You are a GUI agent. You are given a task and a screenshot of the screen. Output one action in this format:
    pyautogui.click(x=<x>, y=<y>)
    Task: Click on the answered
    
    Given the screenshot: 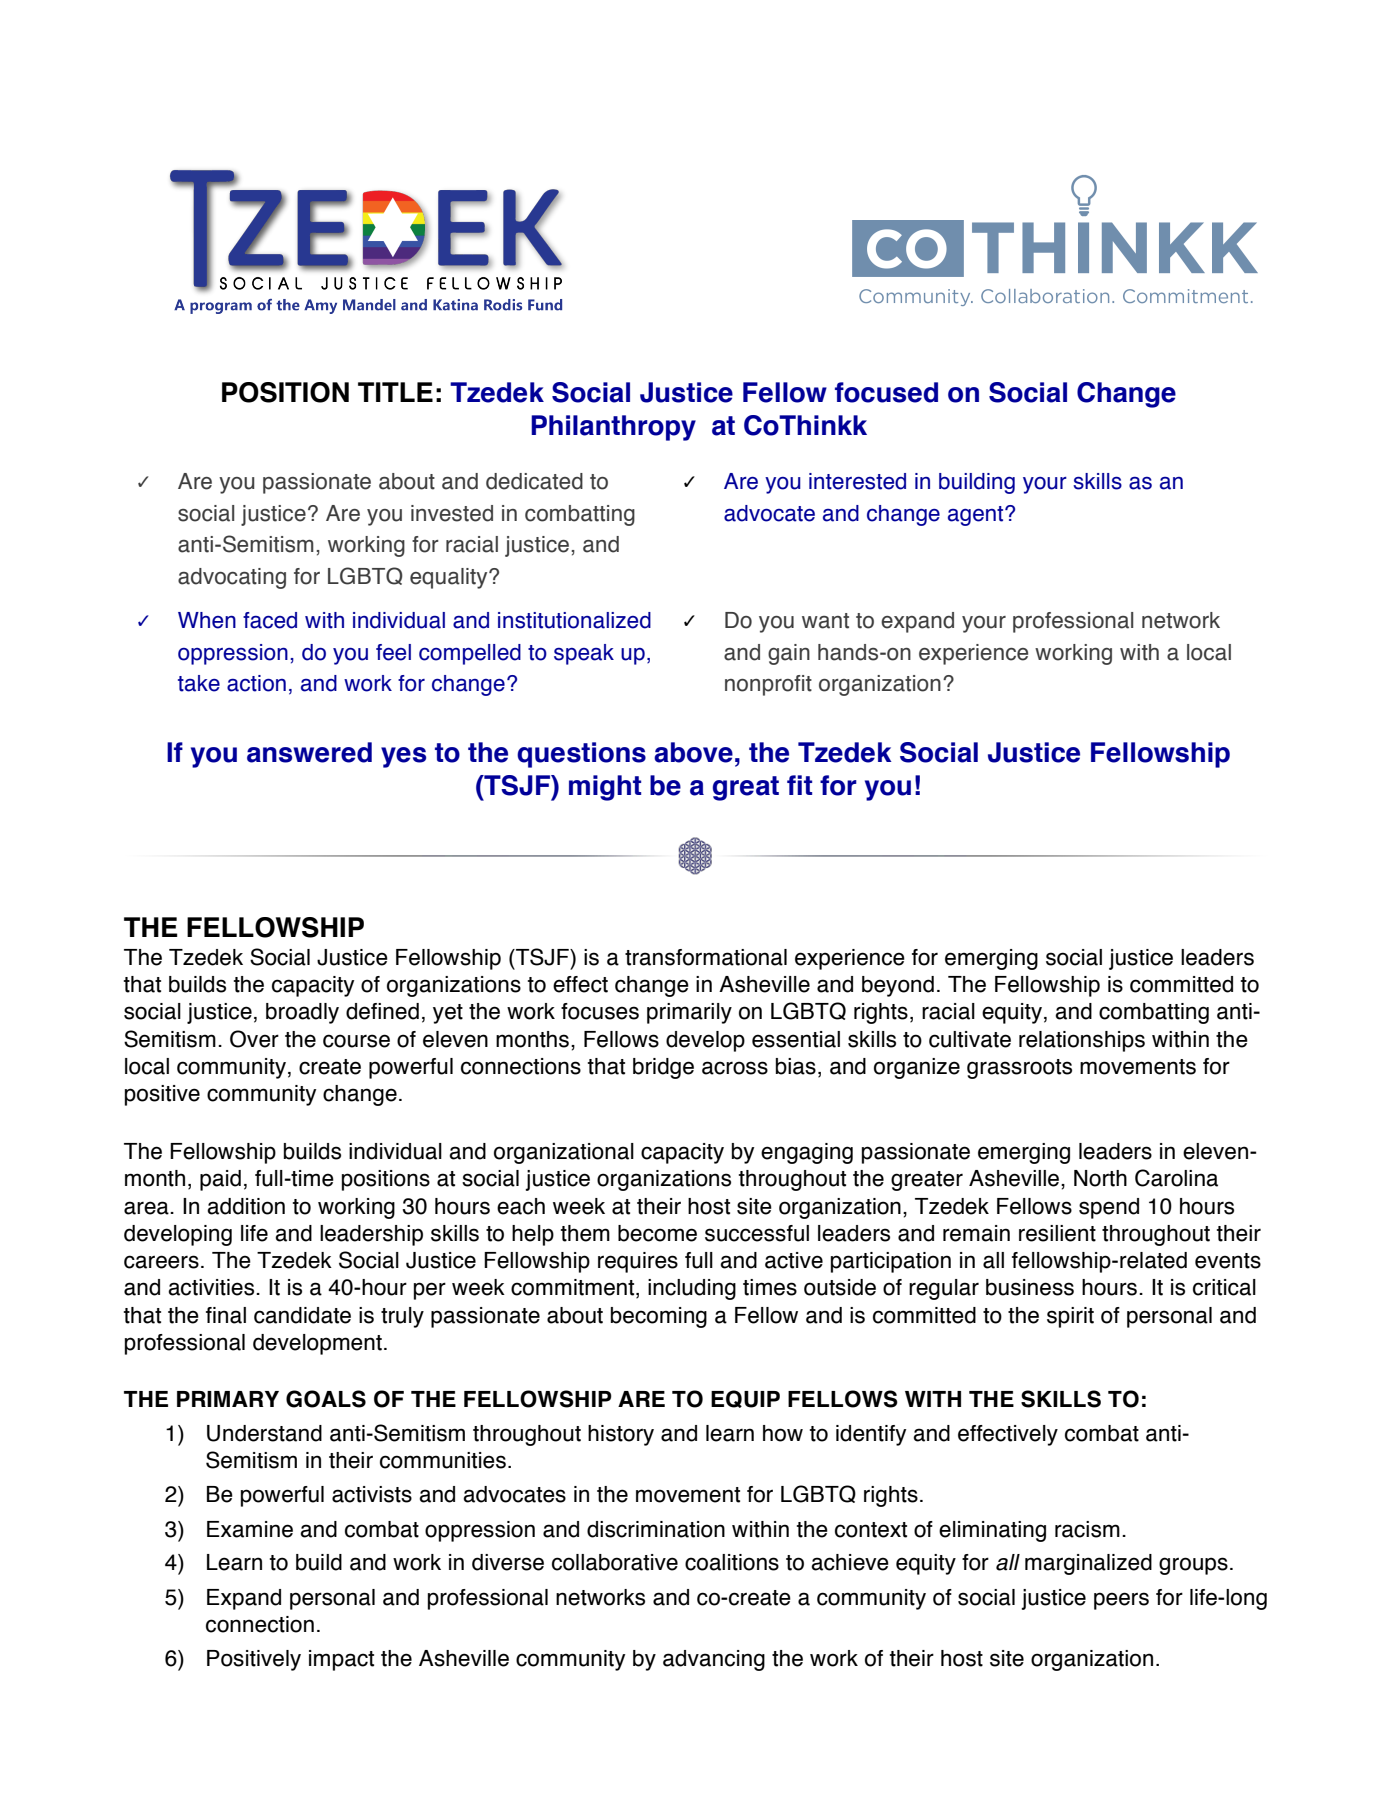 What is the action you would take?
    pyautogui.click(x=309, y=752)
